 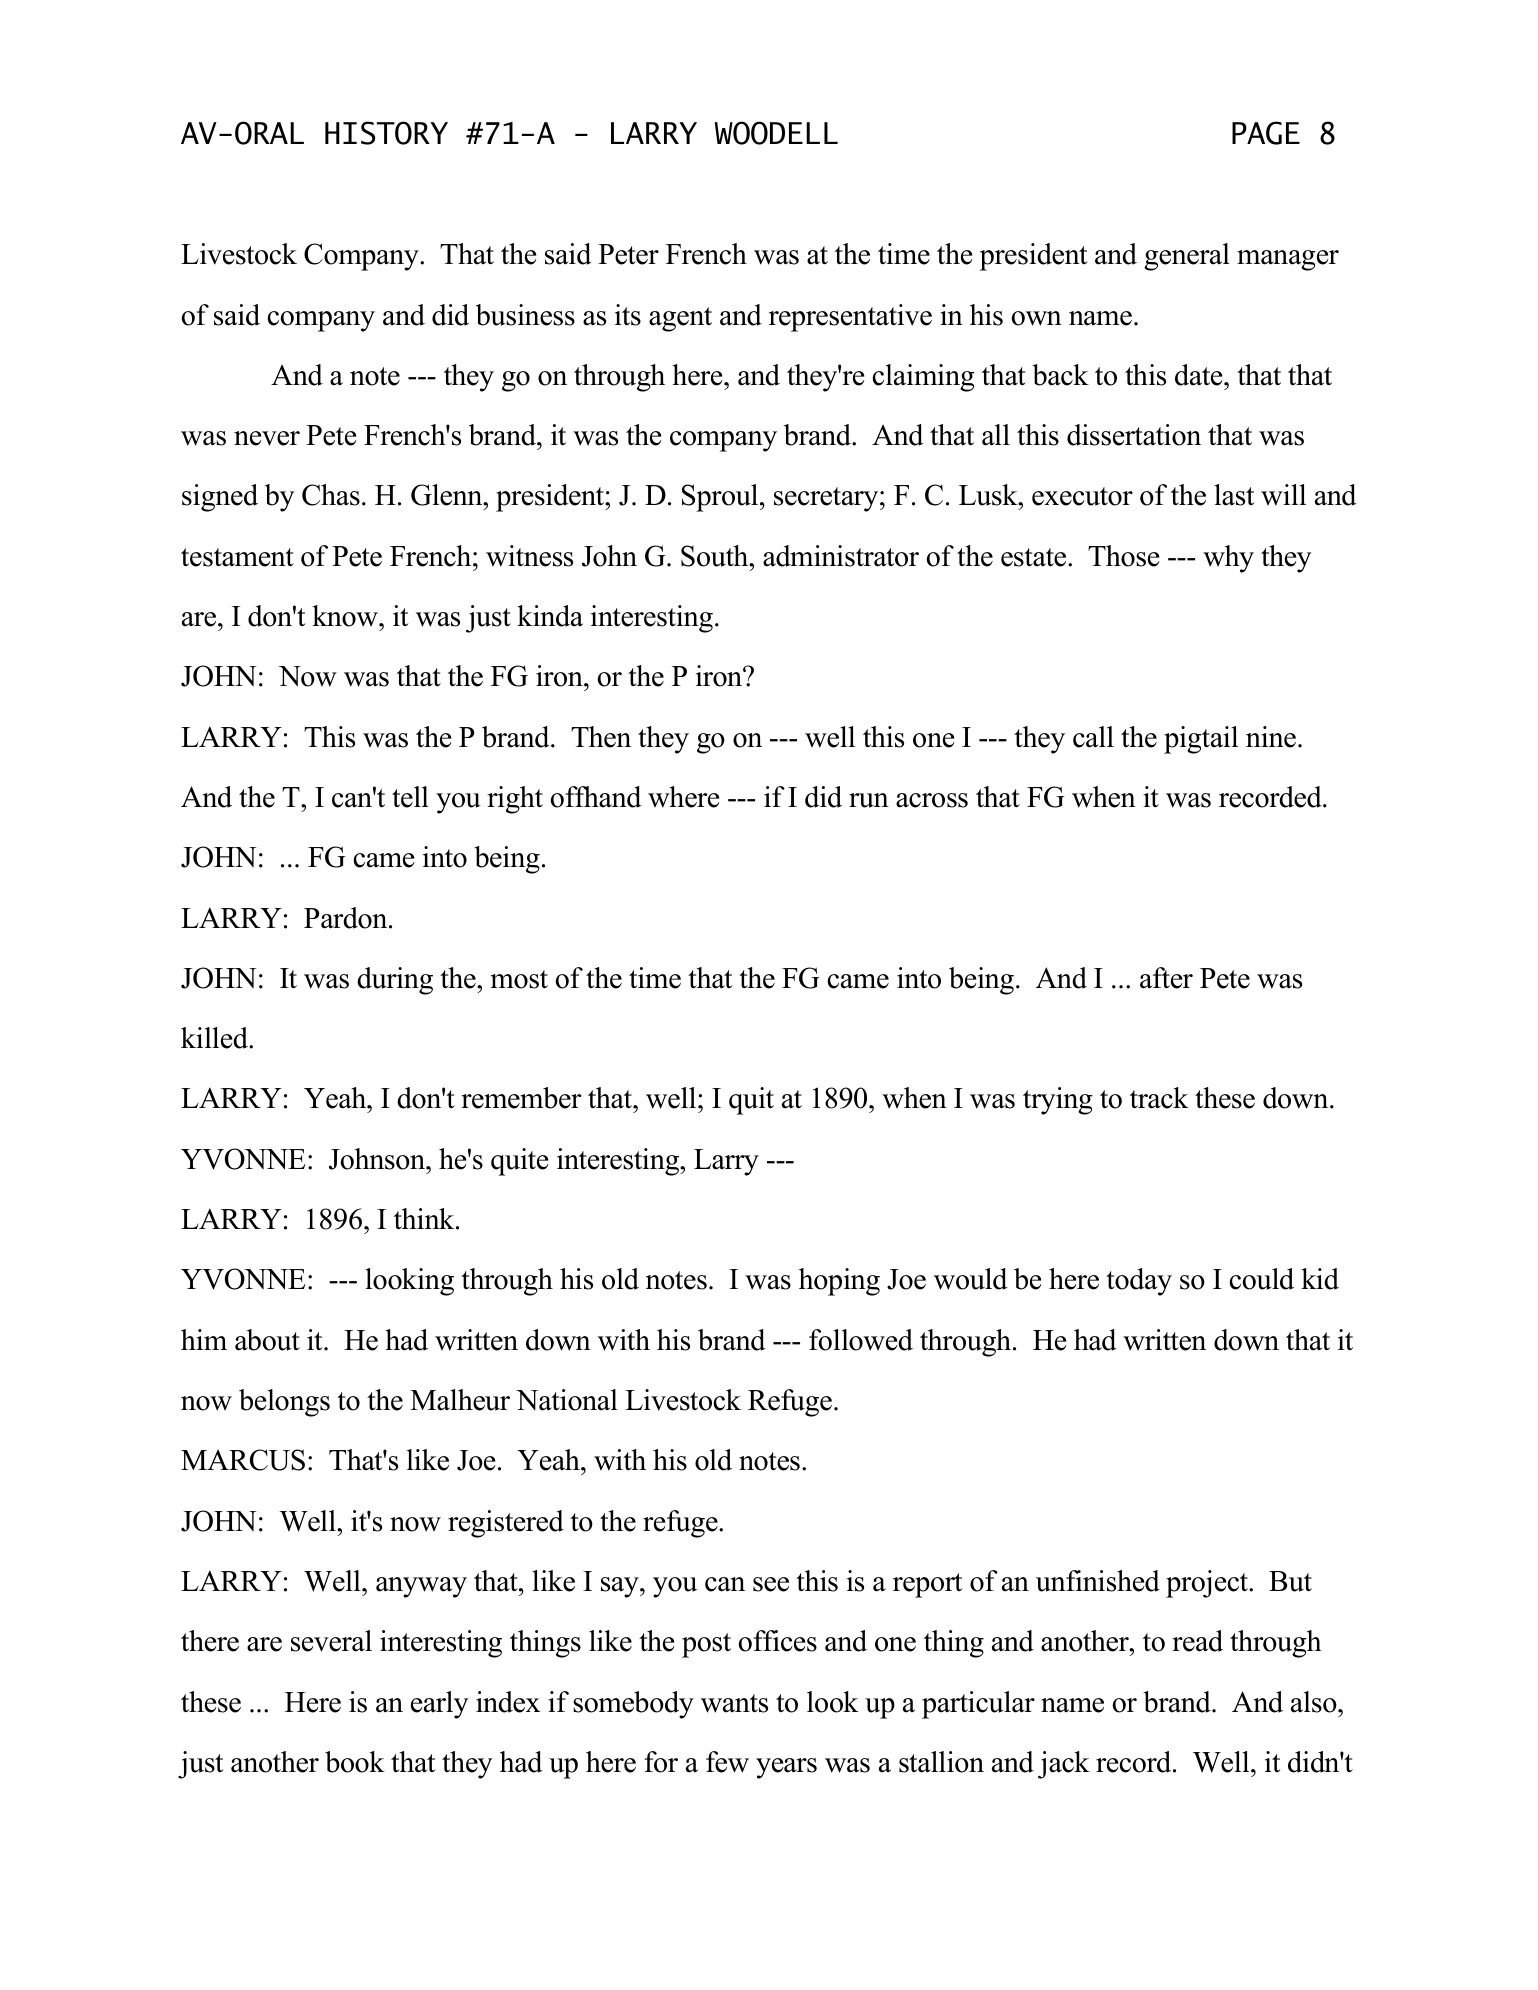 I want to click on Then, so click(x=601, y=737).
